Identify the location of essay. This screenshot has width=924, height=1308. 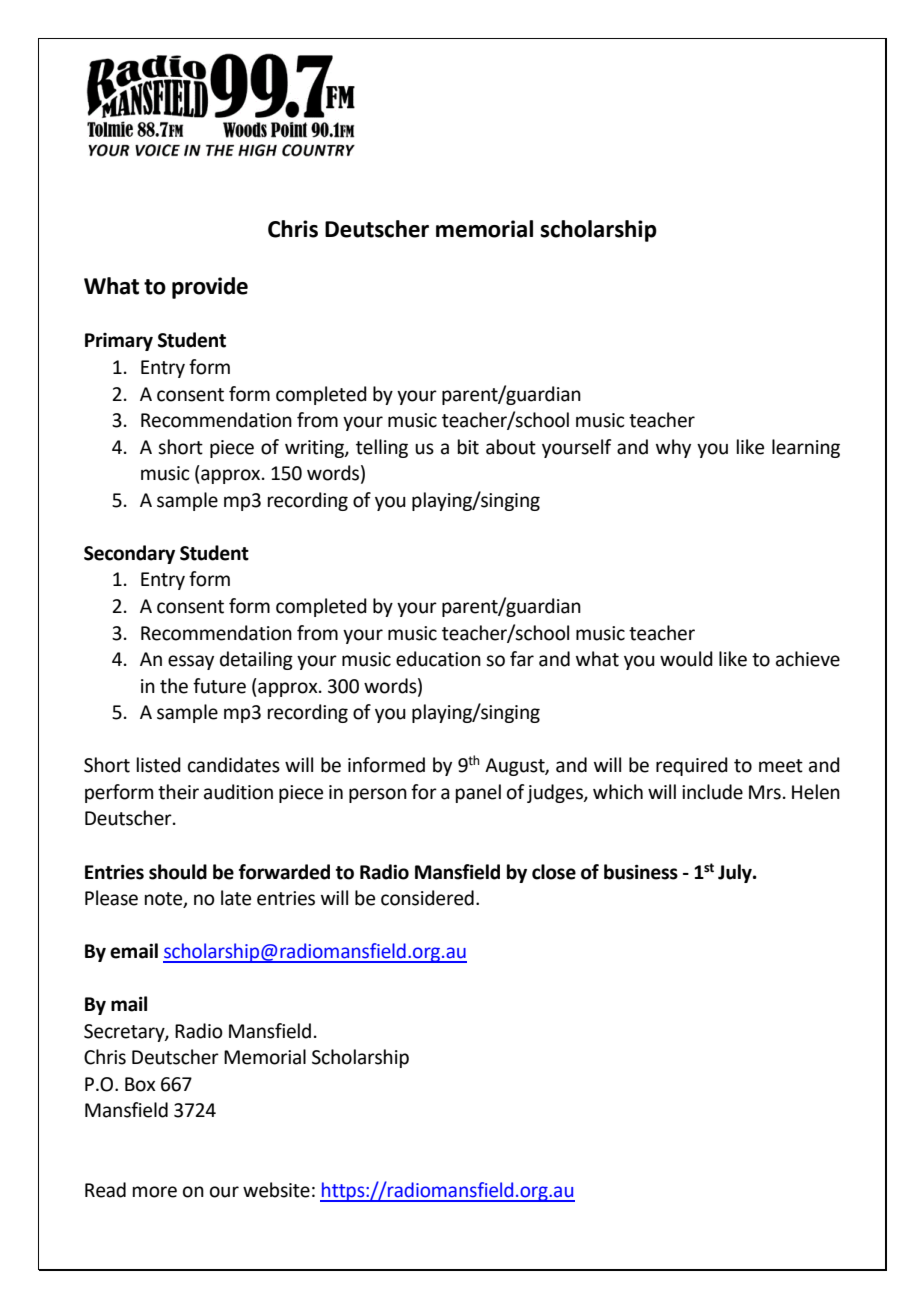
(191, 662).
